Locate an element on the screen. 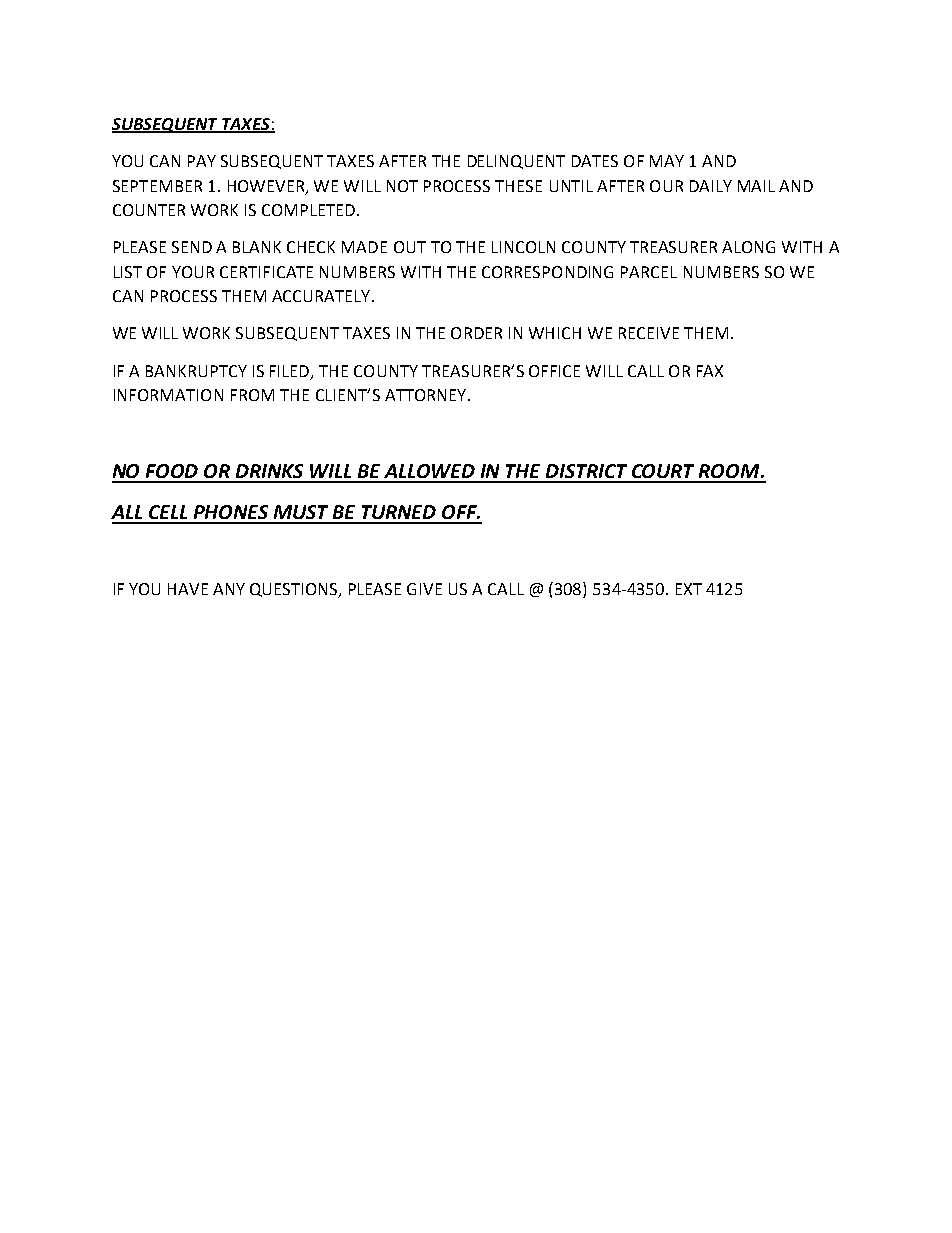 This screenshot has width=952, height=1233. NOT is located at coordinates (402, 186).
